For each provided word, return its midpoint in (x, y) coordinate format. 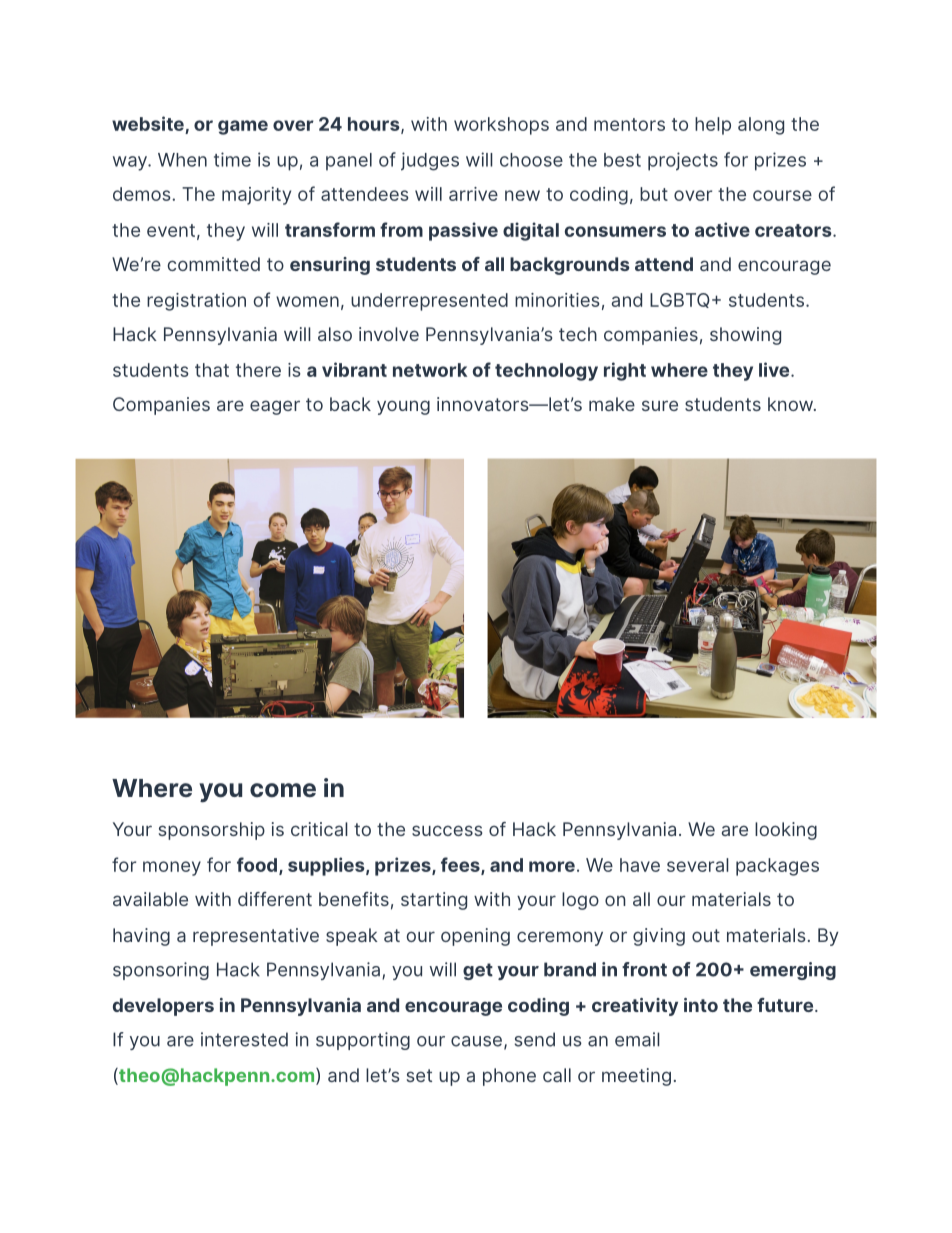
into (701, 1005)
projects (683, 161)
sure (660, 405)
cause (478, 1042)
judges (430, 161)
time (232, 159)
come (283, 790)
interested (244, 1039)
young (403, 407)
